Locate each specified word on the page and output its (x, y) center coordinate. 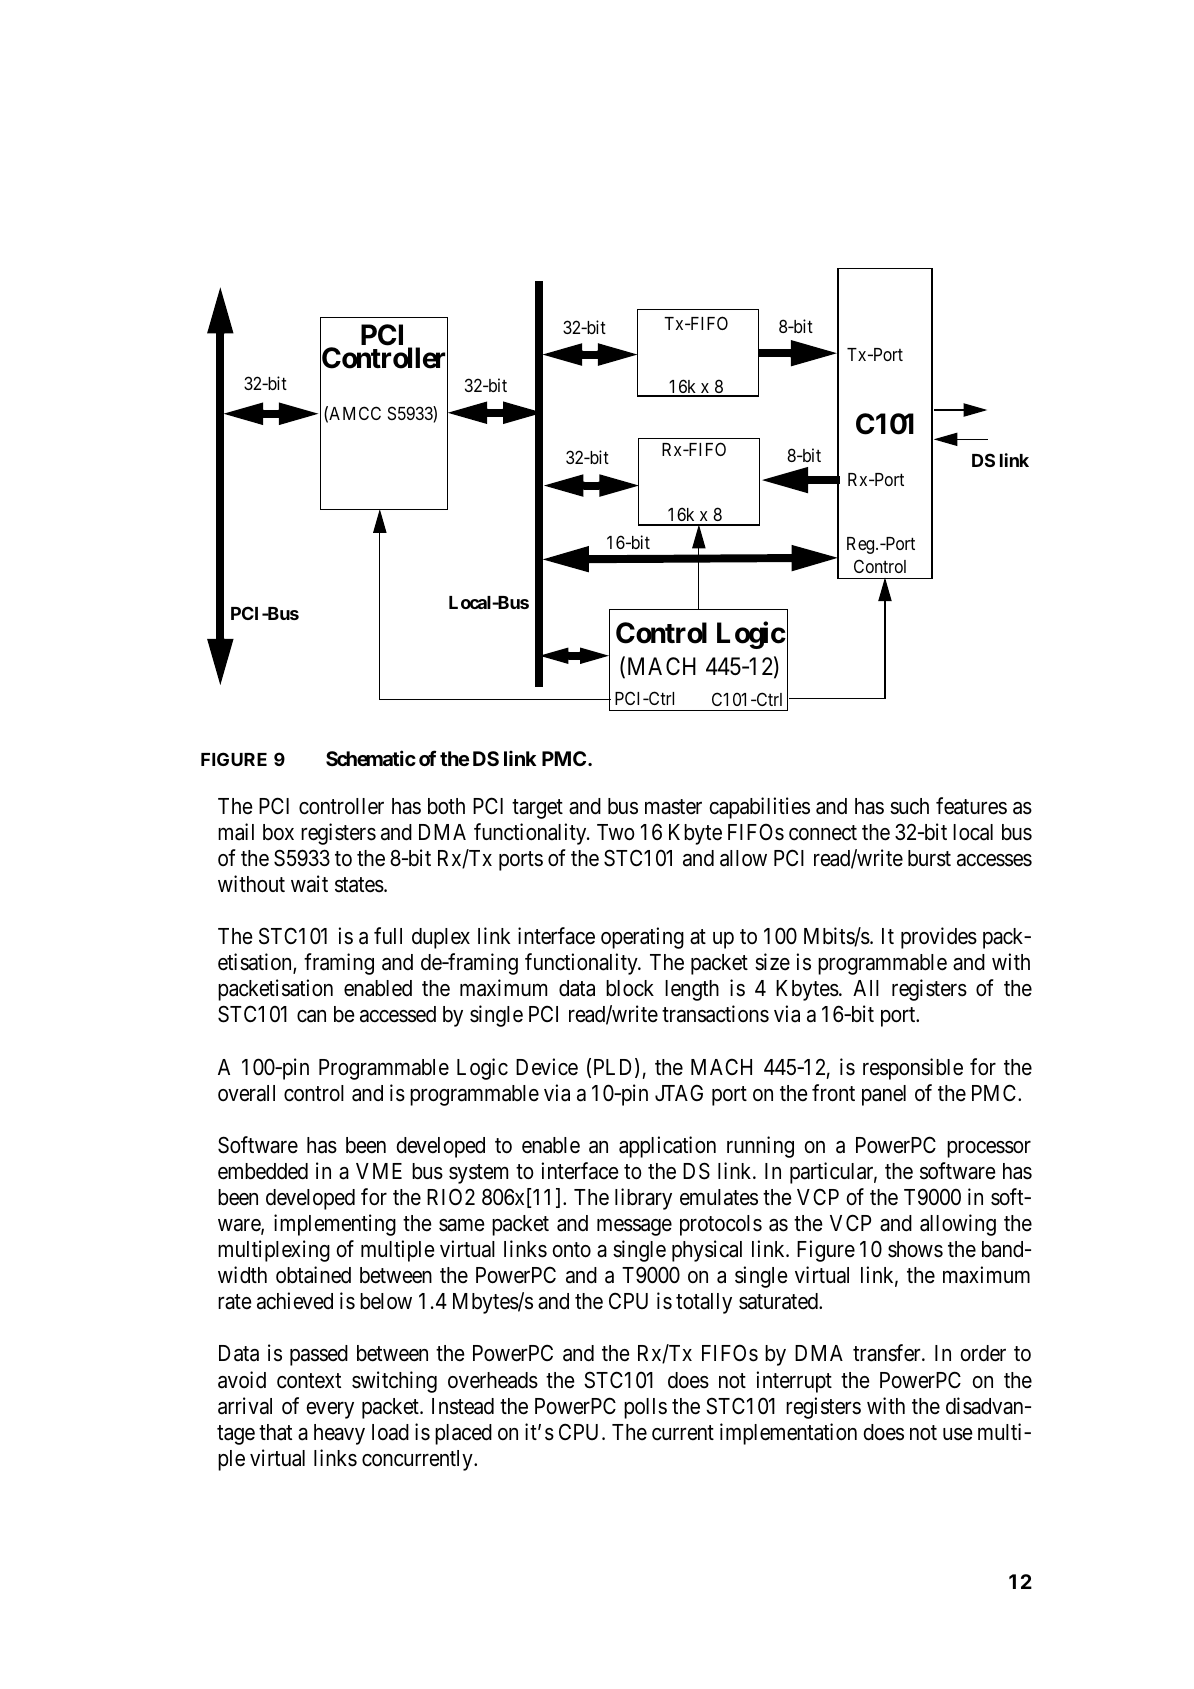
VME (379, 1171)
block (630, 988)
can (311, 1016)
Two (616, 832)
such (909, 806)
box (278, 832)
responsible (913, 1069)
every (330, 1410)
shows (915, 1249)
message (634, 1227)
